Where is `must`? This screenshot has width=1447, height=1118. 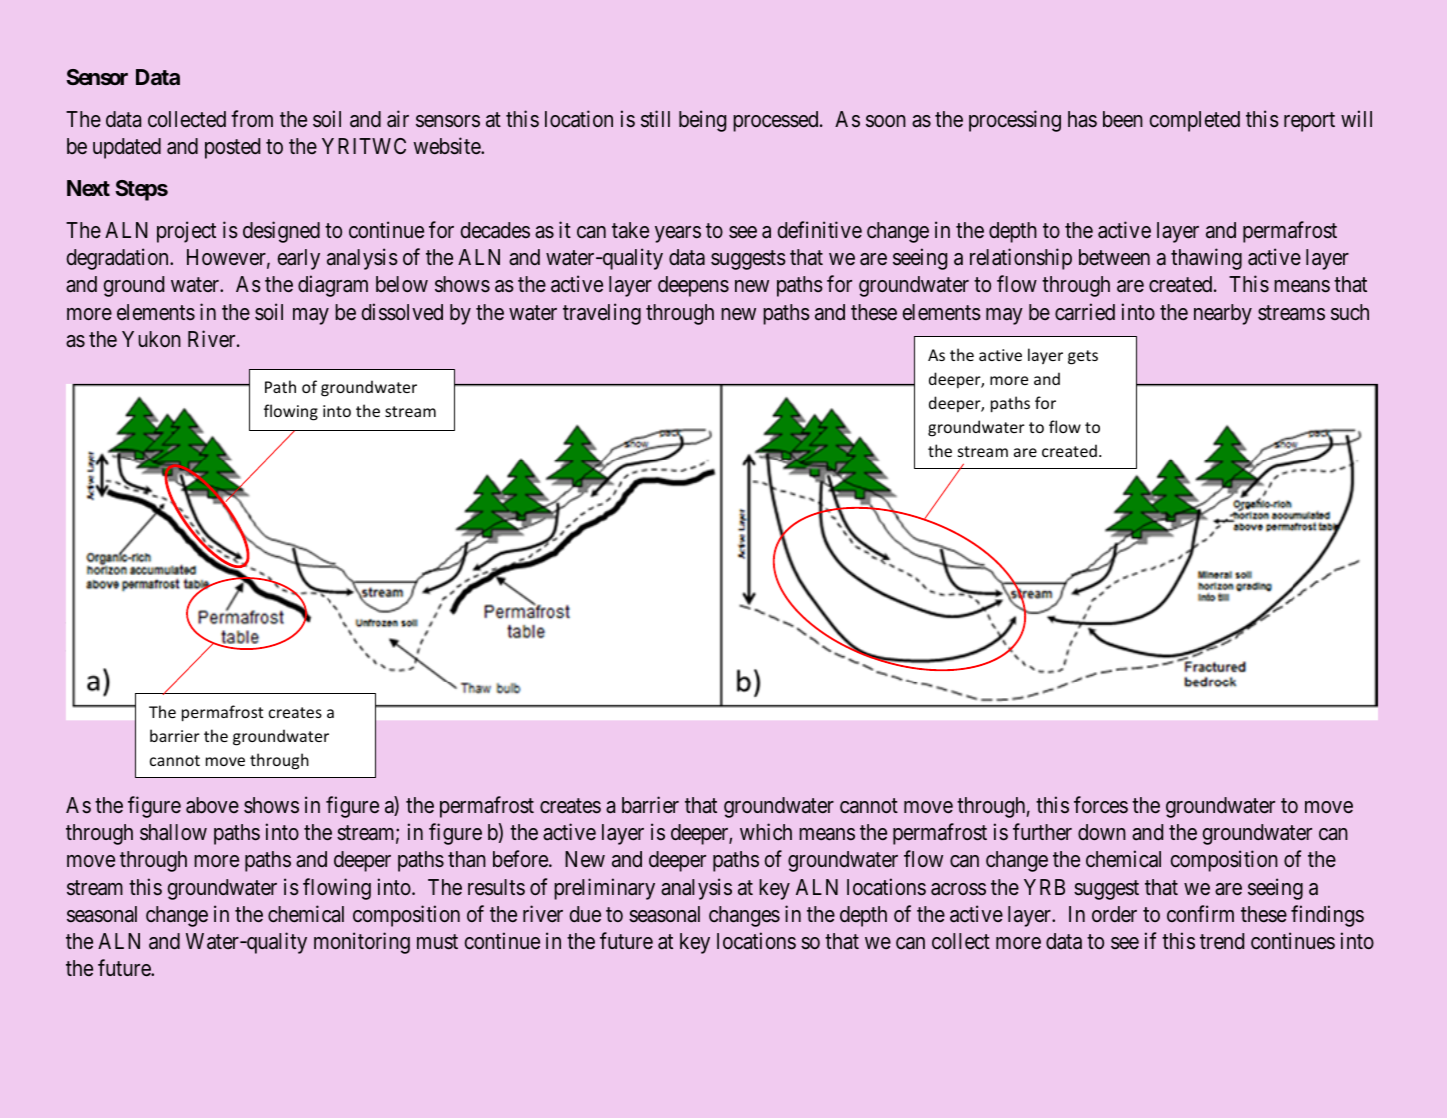 must is located at coordinates (437, 942).
